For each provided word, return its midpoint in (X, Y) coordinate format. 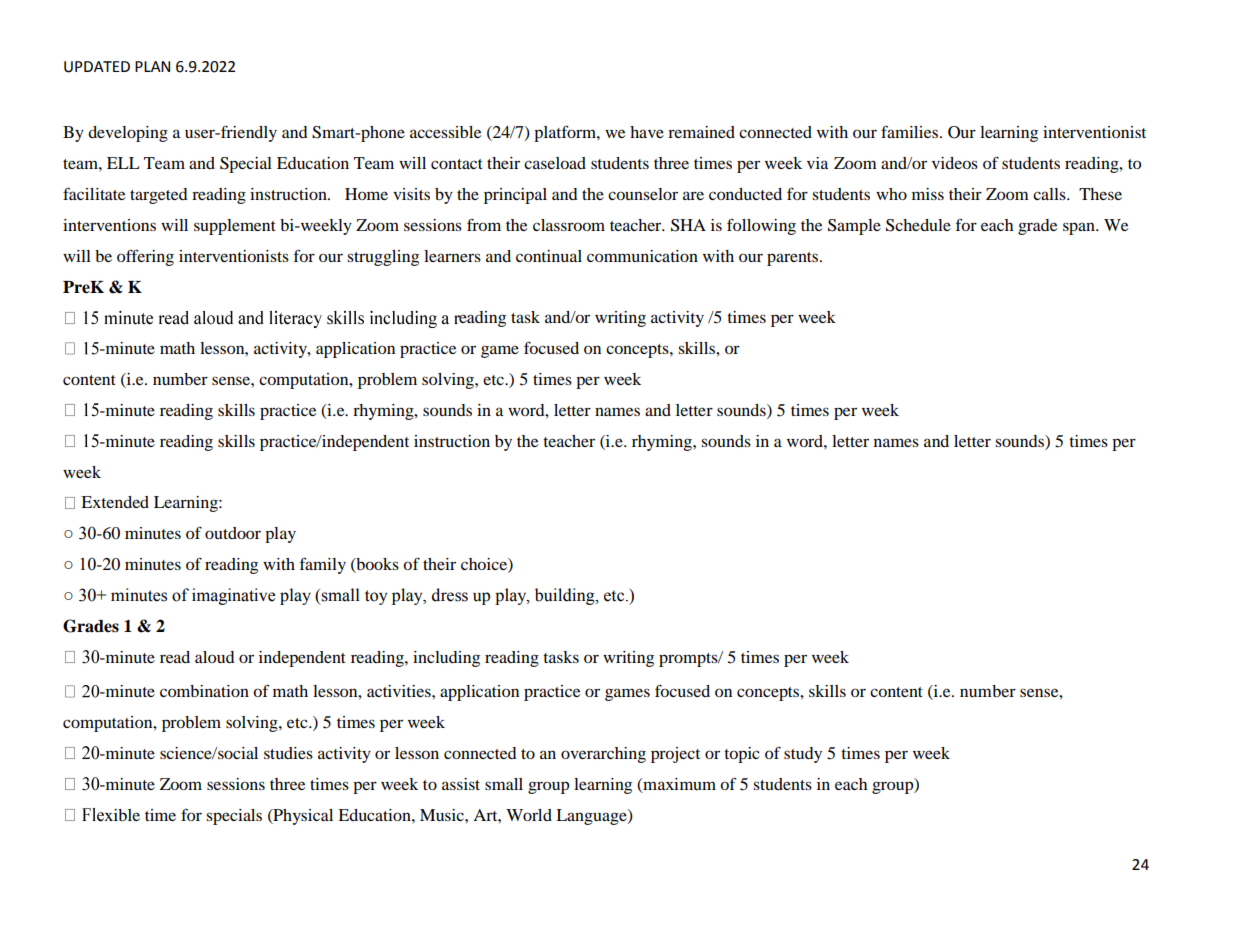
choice (485, 565)
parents (794, 259)
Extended (115, 502)
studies (288, 753)
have (647, 132)
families (911, 132)
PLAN (152, 66)
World (529, 815)
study (803, 755)
